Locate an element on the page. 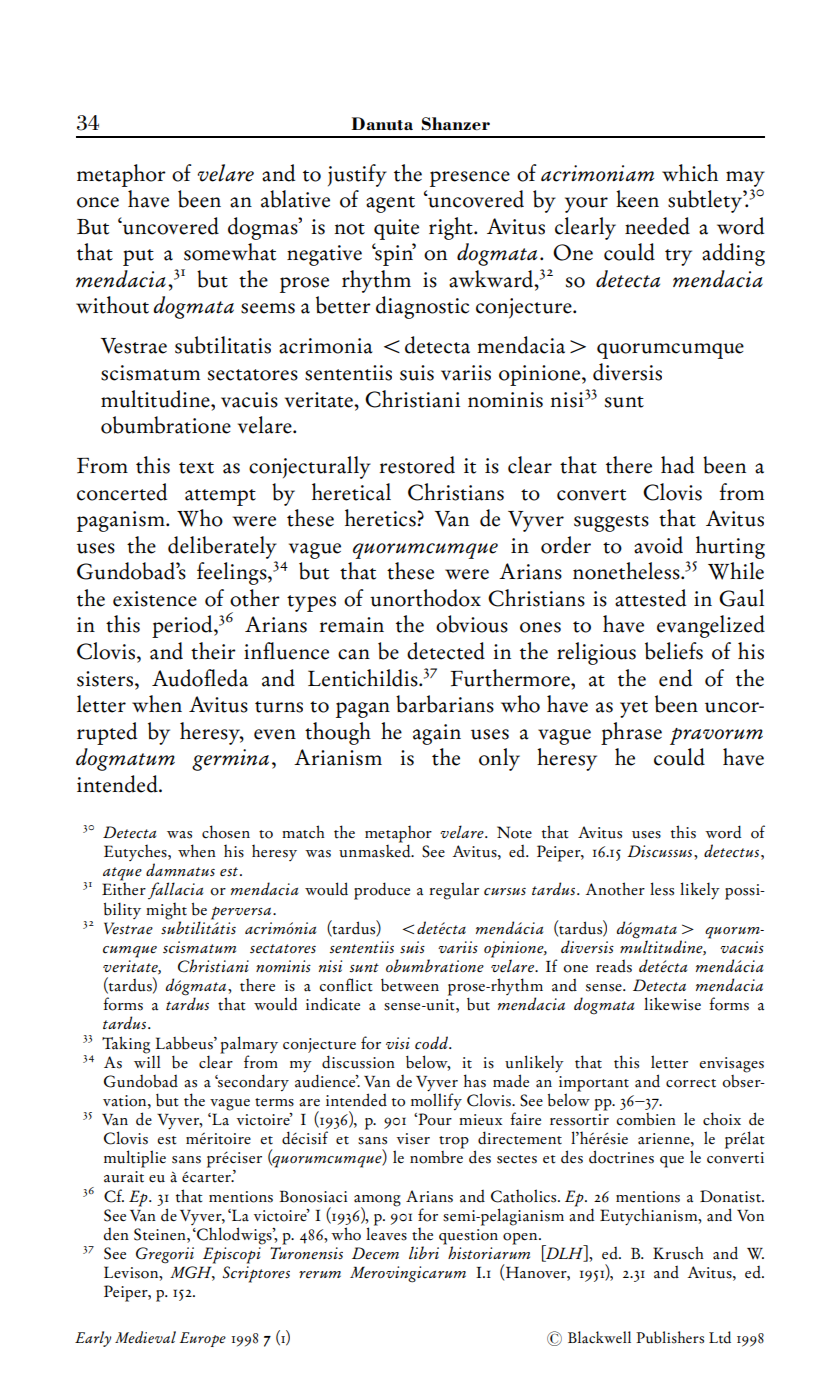 The width and height of the image is (840, 1400). text is located at coordinates (196, 468).
